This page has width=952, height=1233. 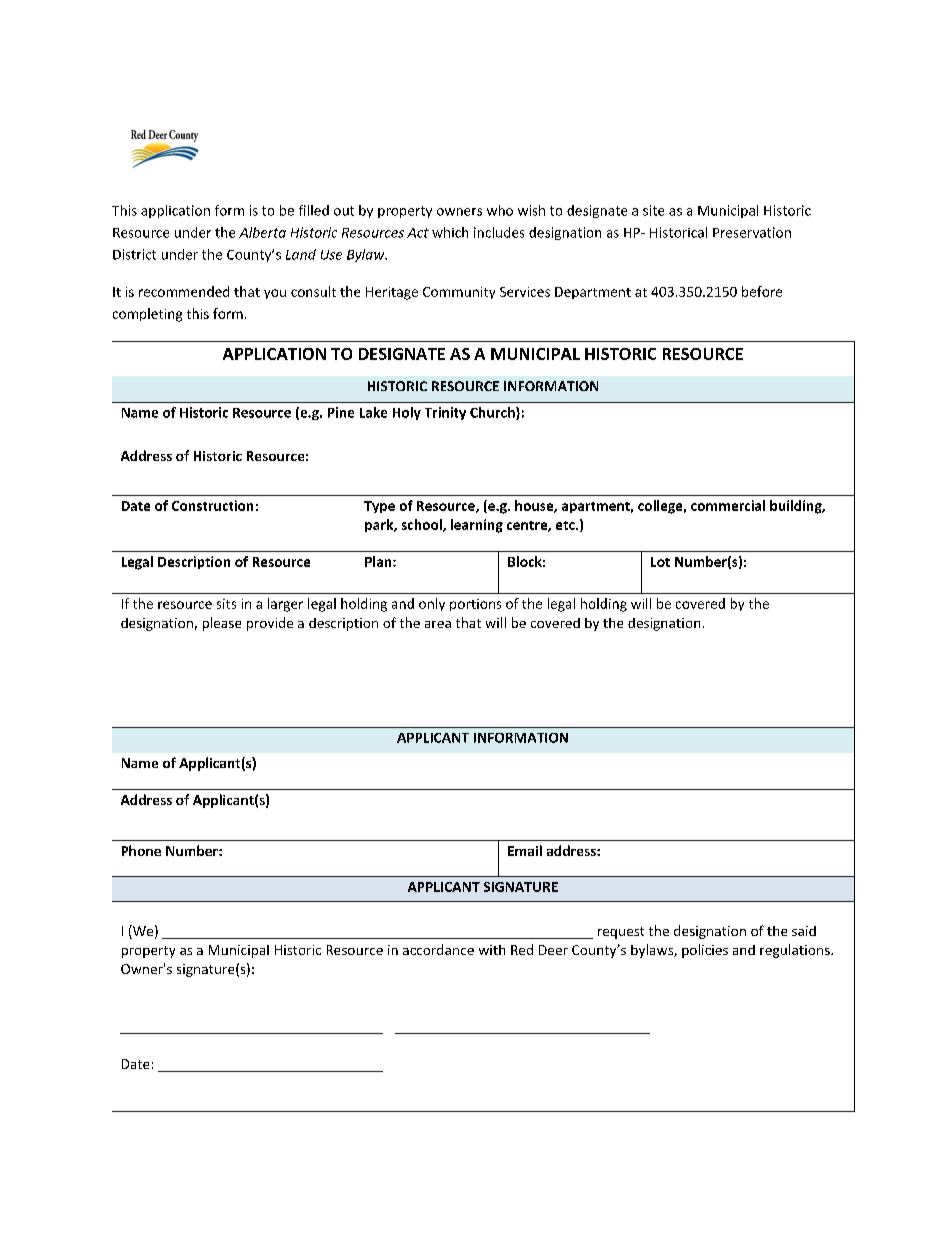 What do you see at coordinates (660, 562) in the page?
I see `Lot` at bounding box center [660, 562].
